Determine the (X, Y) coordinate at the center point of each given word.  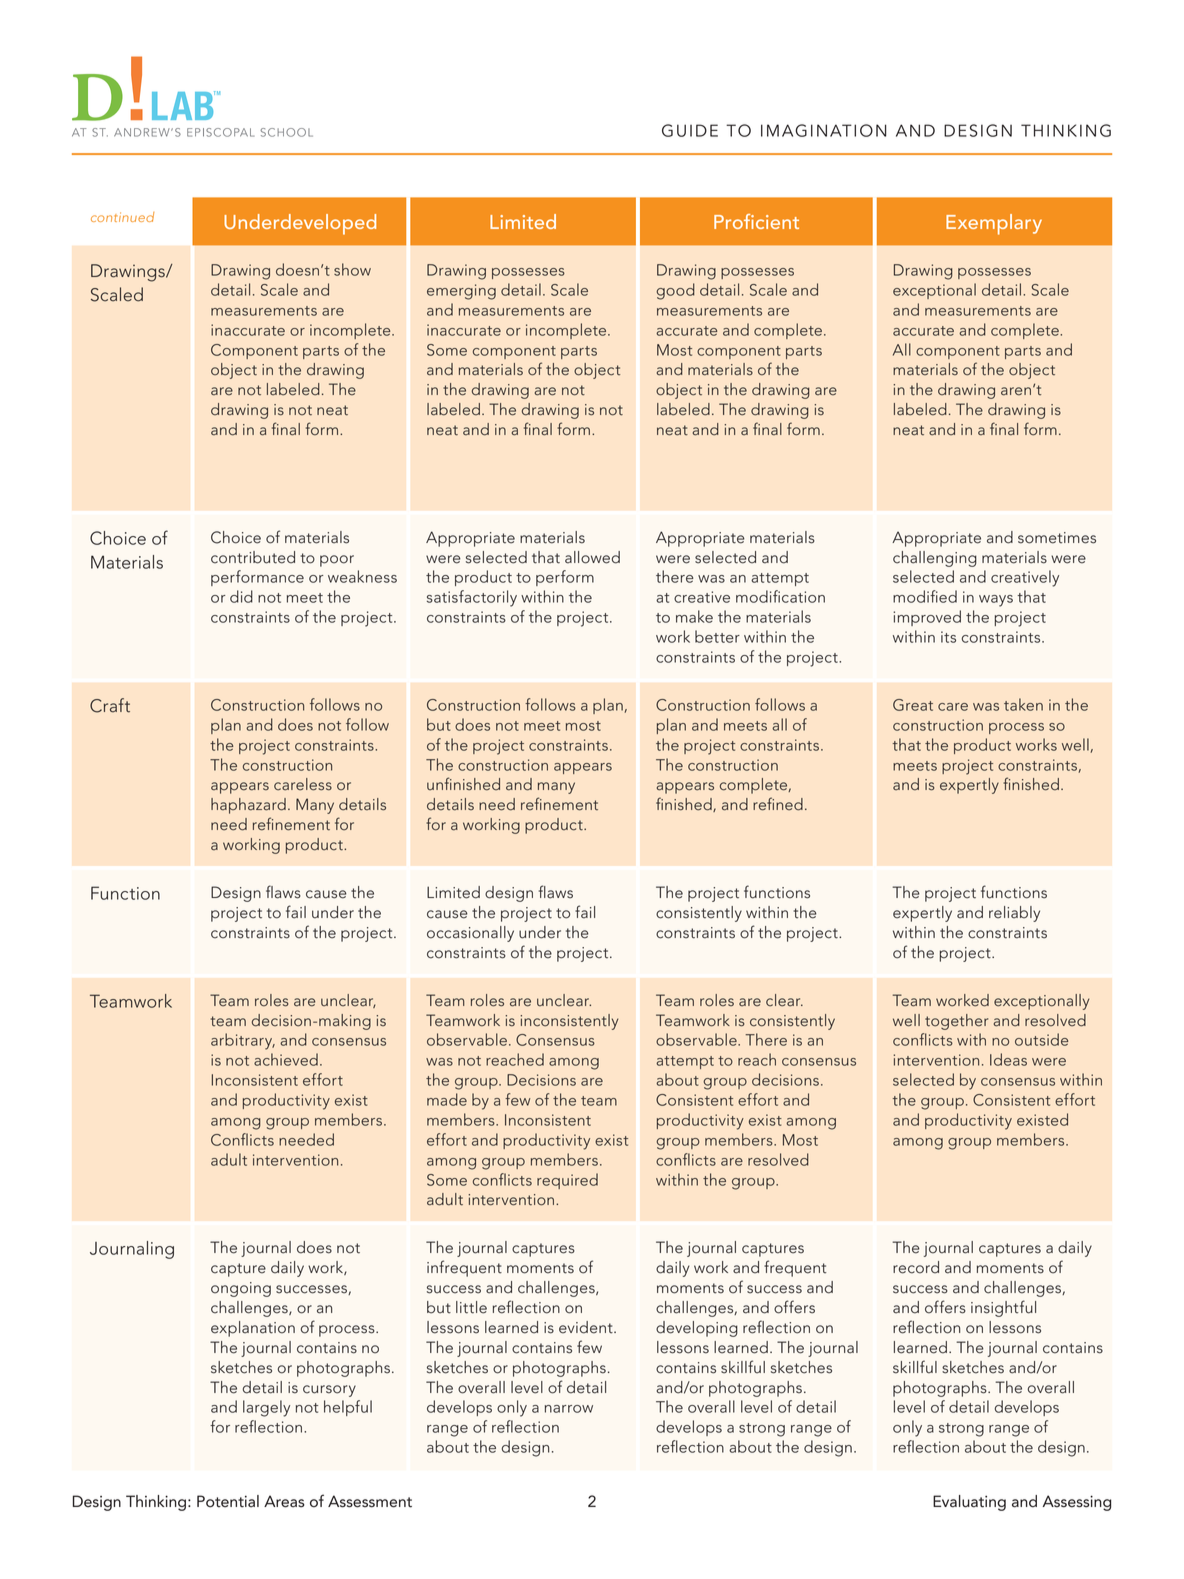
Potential (228, 1501)
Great (913, 705)
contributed (253, 557)
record (916, 1267)
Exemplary (994, 224)
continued (122, 217)
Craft (110, 705)
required (567, 1181)
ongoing (241, 1289)
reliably (1014, 914)
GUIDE (690, 130)
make (694, 616)
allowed (592, 557)
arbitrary (243, 1041)
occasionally (470, 934)
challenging (935, 559)
